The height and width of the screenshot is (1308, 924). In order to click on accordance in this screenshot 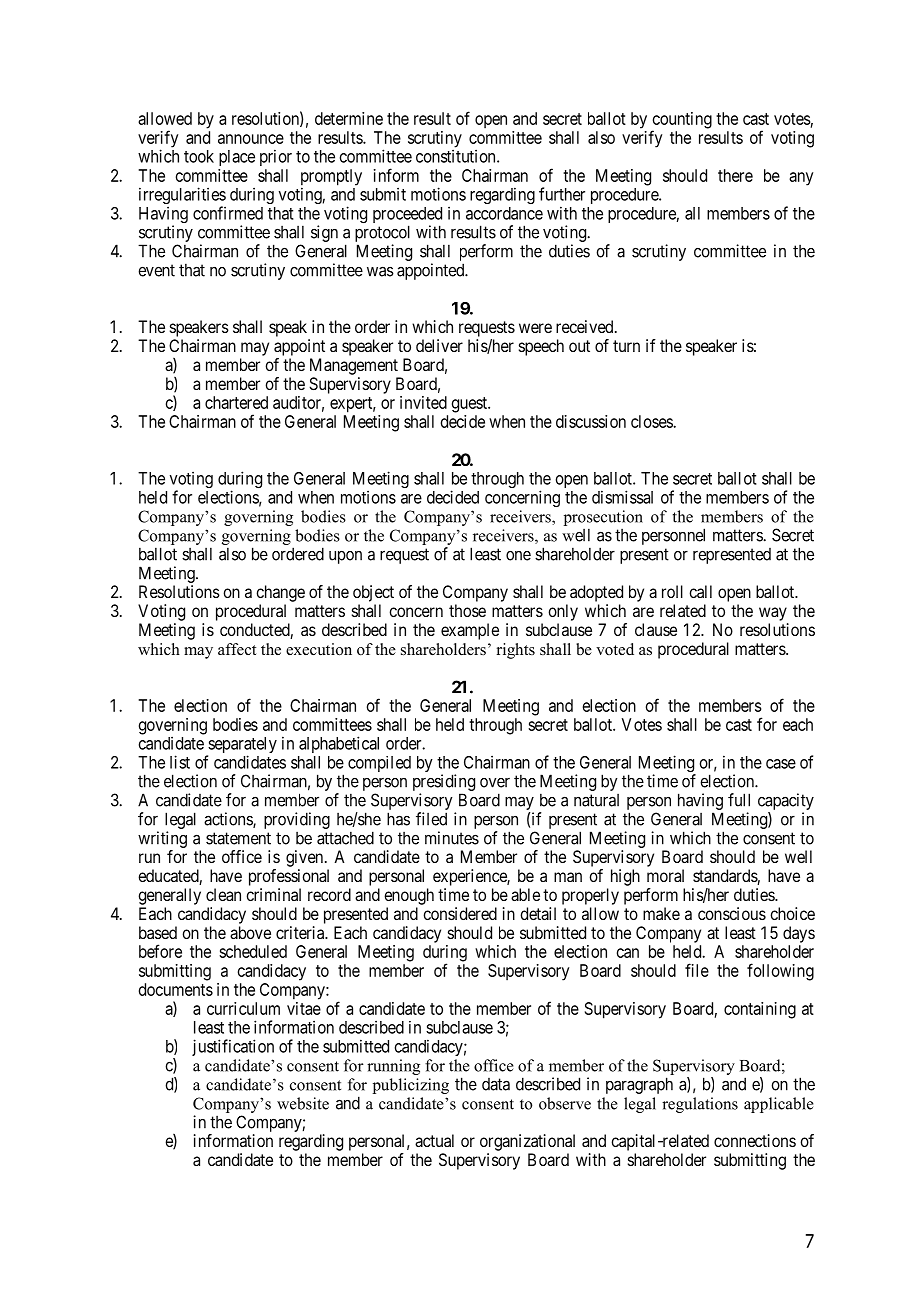, I will do `click(504, 213)`.
